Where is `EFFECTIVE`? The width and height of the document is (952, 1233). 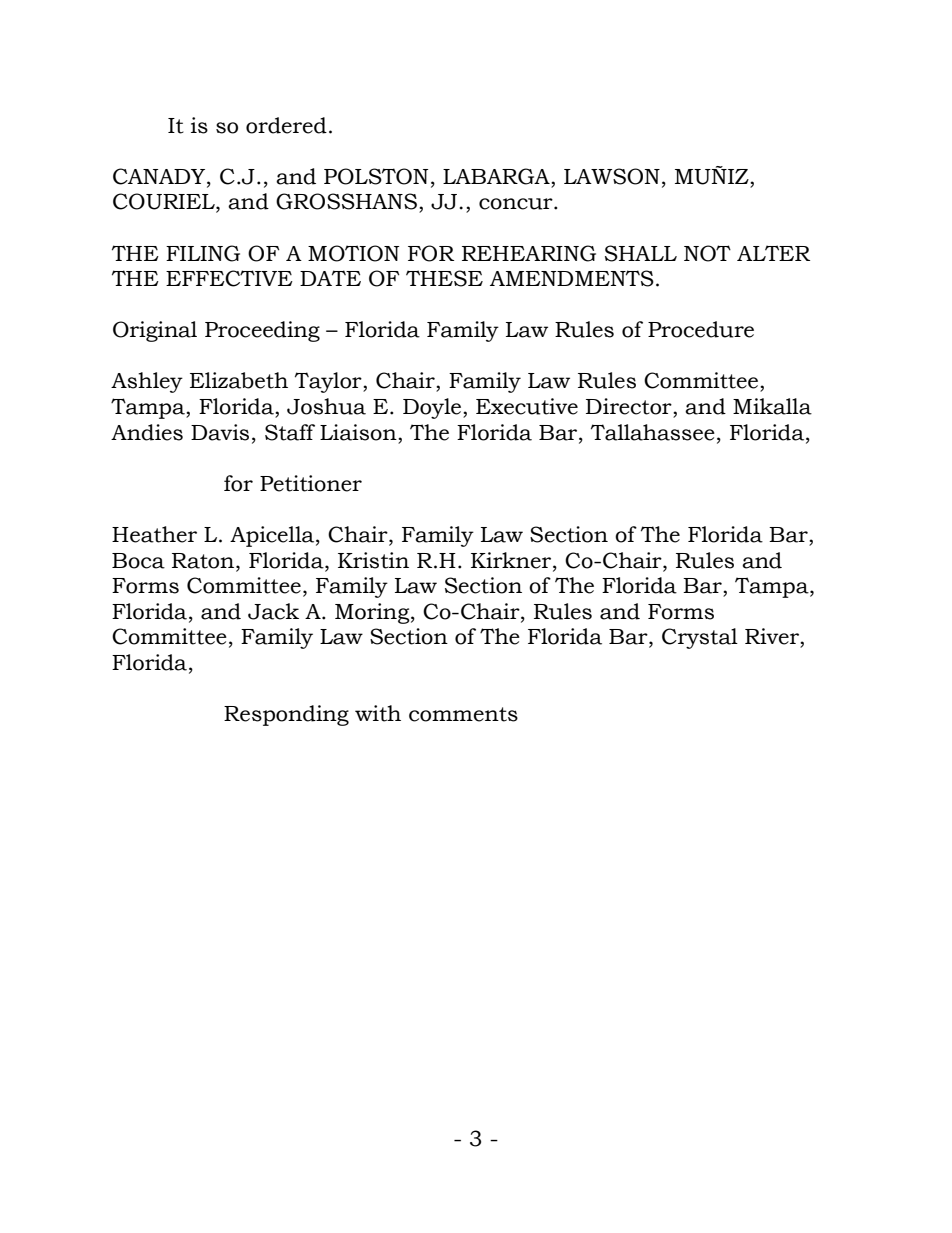
EFFECTIVE is located at coordinates (229, 278).
